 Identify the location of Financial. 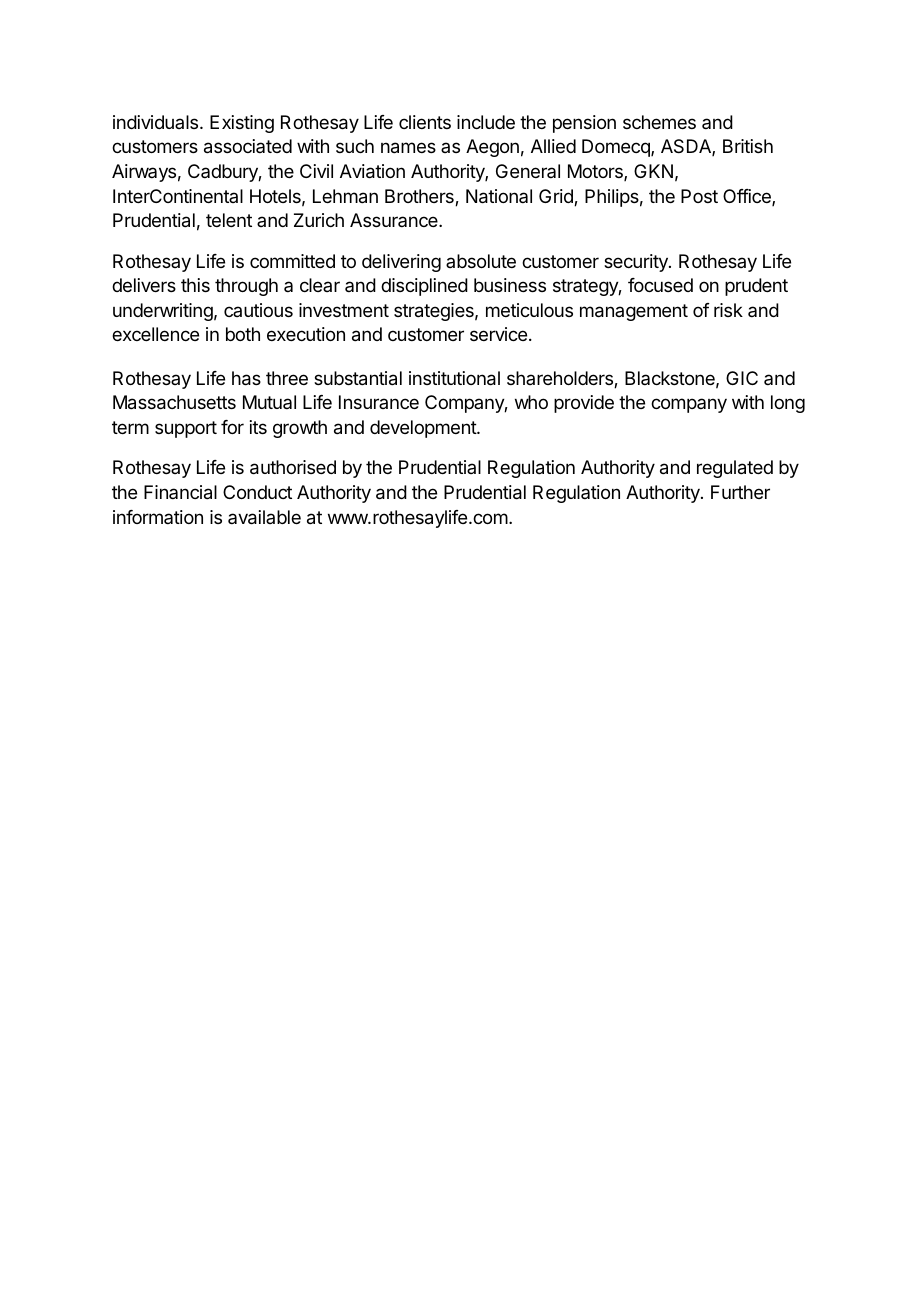
(180, 492).
